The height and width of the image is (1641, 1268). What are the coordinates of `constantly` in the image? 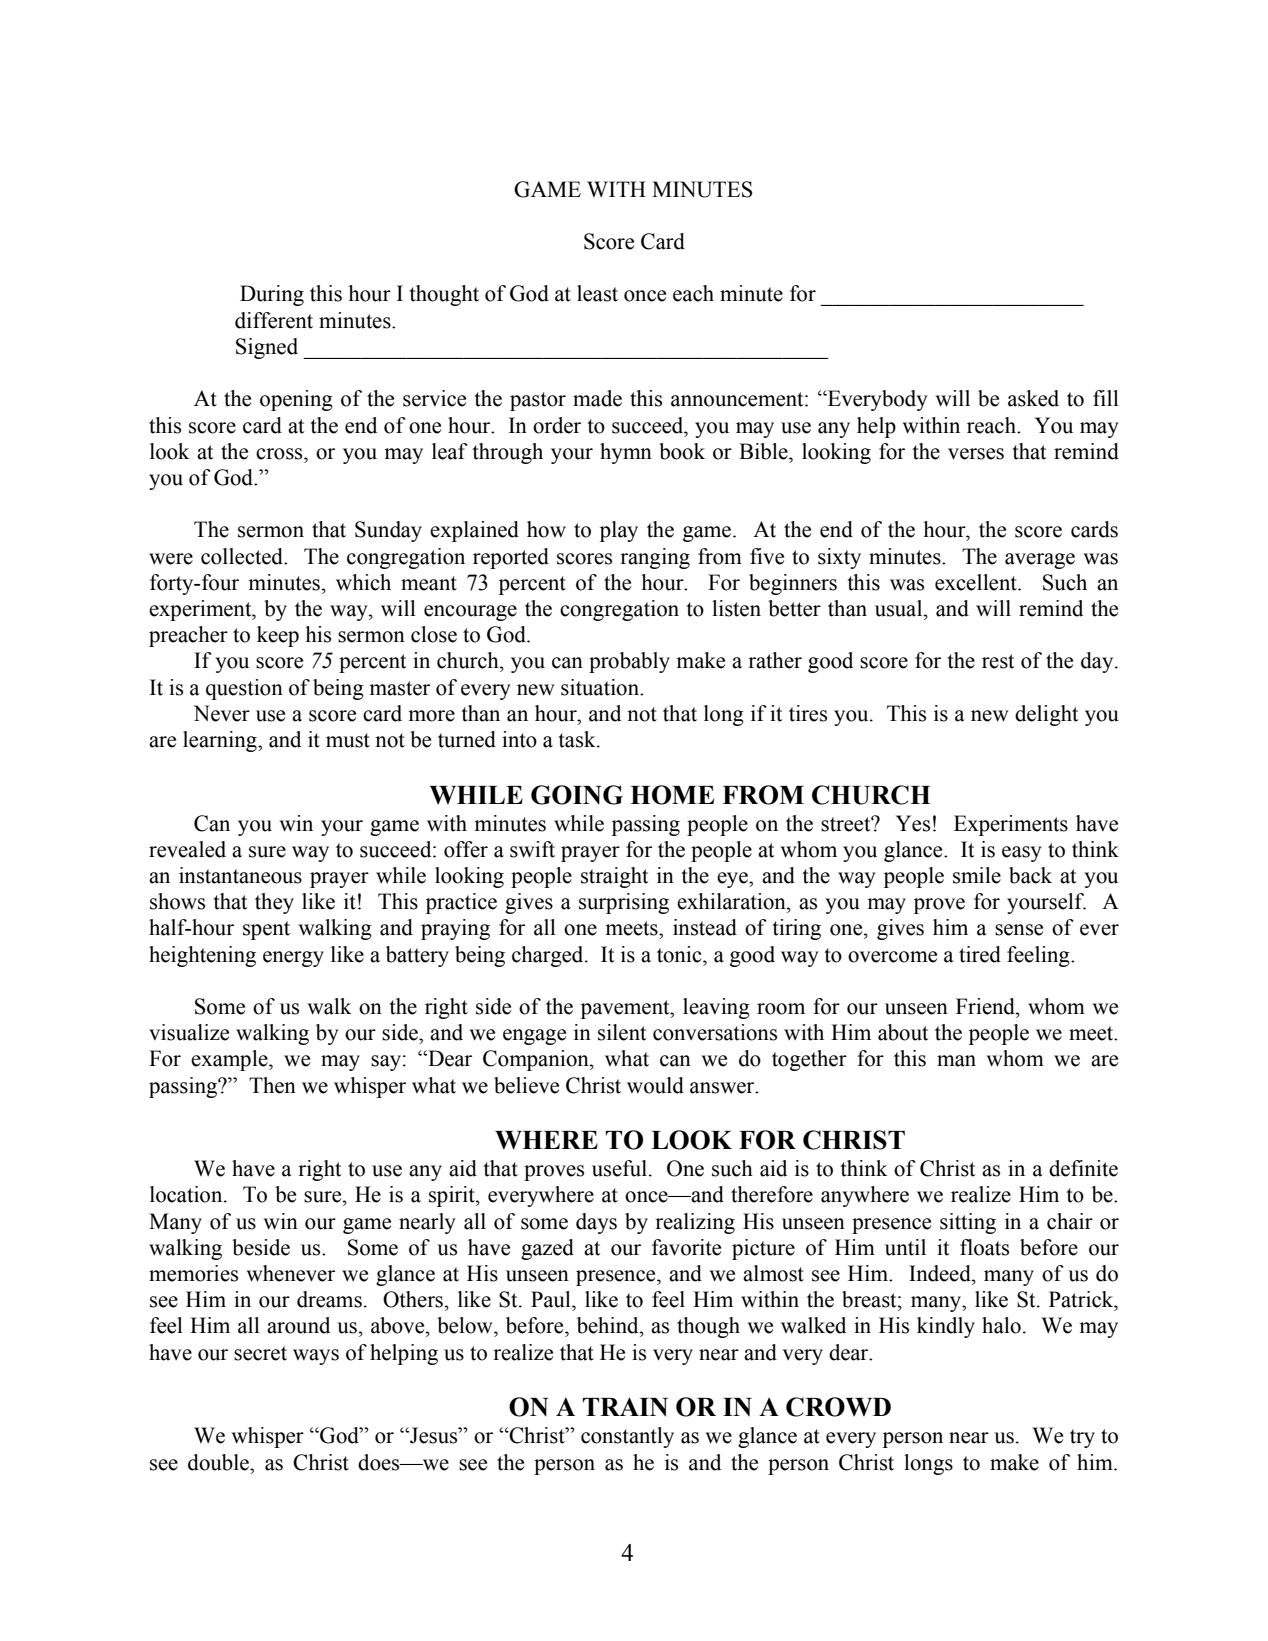 It's located at (627, 1437).
